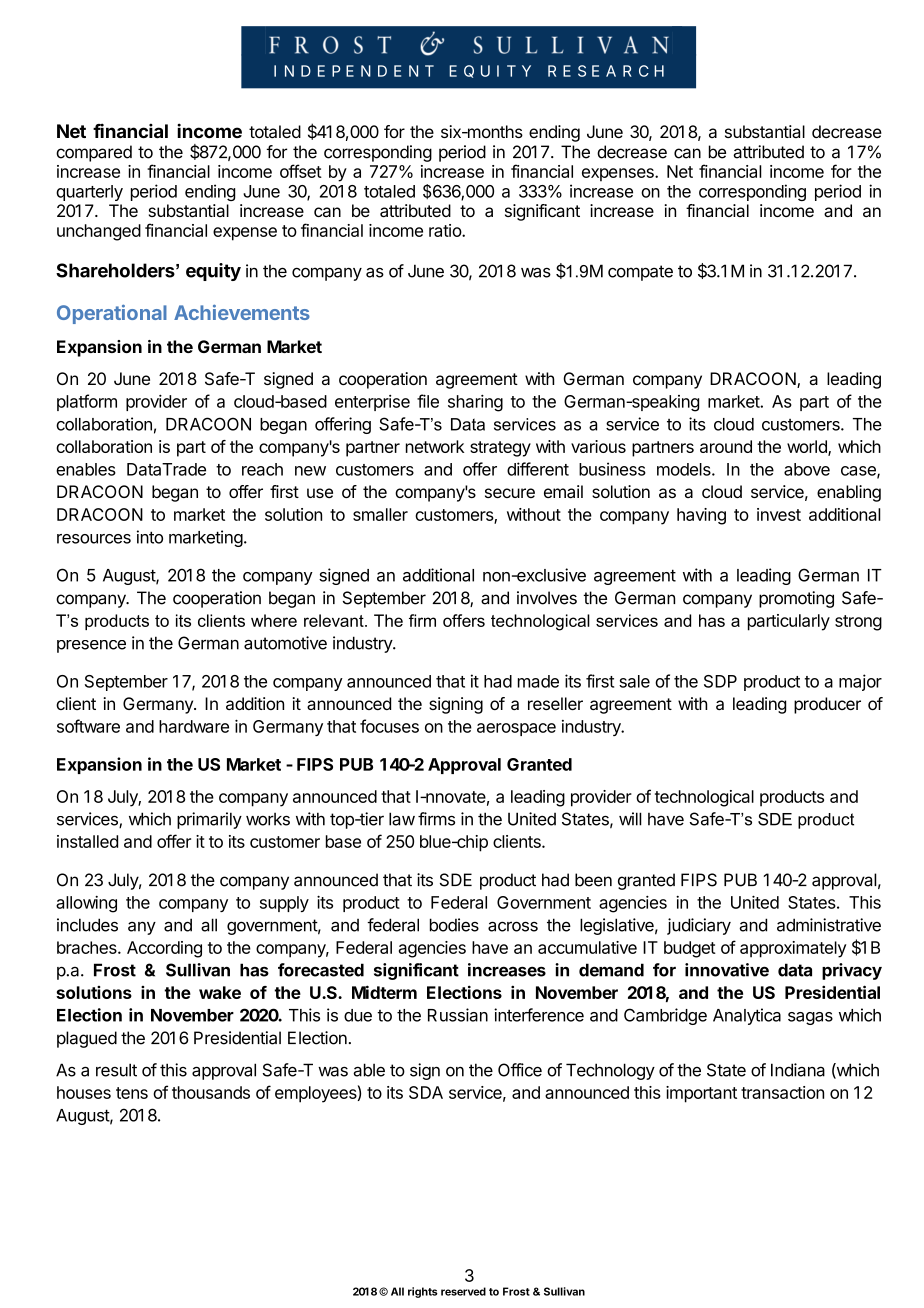  What do you see at coordinates (194, 726) in the document?
I see `hardware` at bounding box center [194, 726].
